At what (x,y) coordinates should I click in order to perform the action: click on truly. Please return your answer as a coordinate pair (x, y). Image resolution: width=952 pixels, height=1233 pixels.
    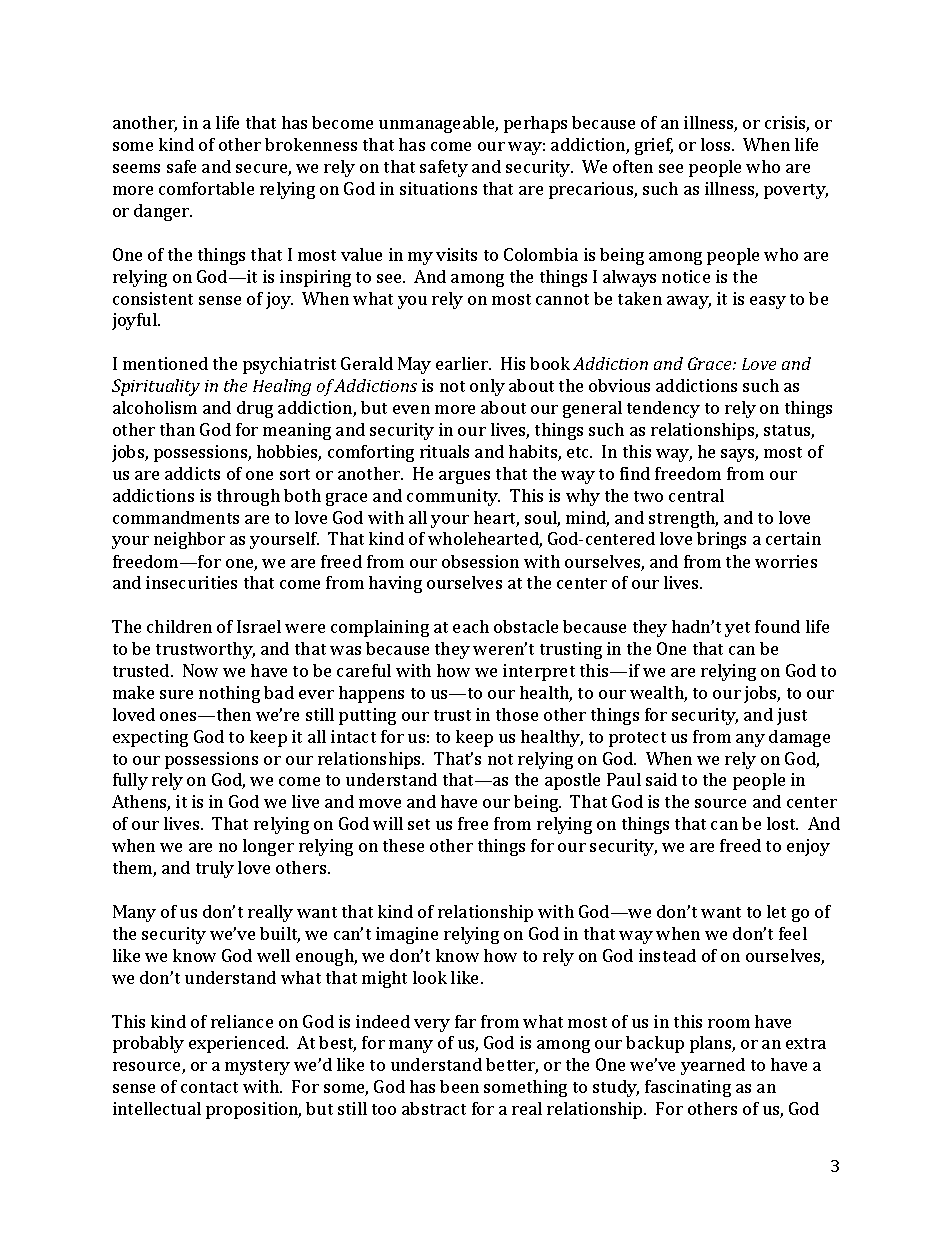
    Looking at the image, I should click on (215, 869).
